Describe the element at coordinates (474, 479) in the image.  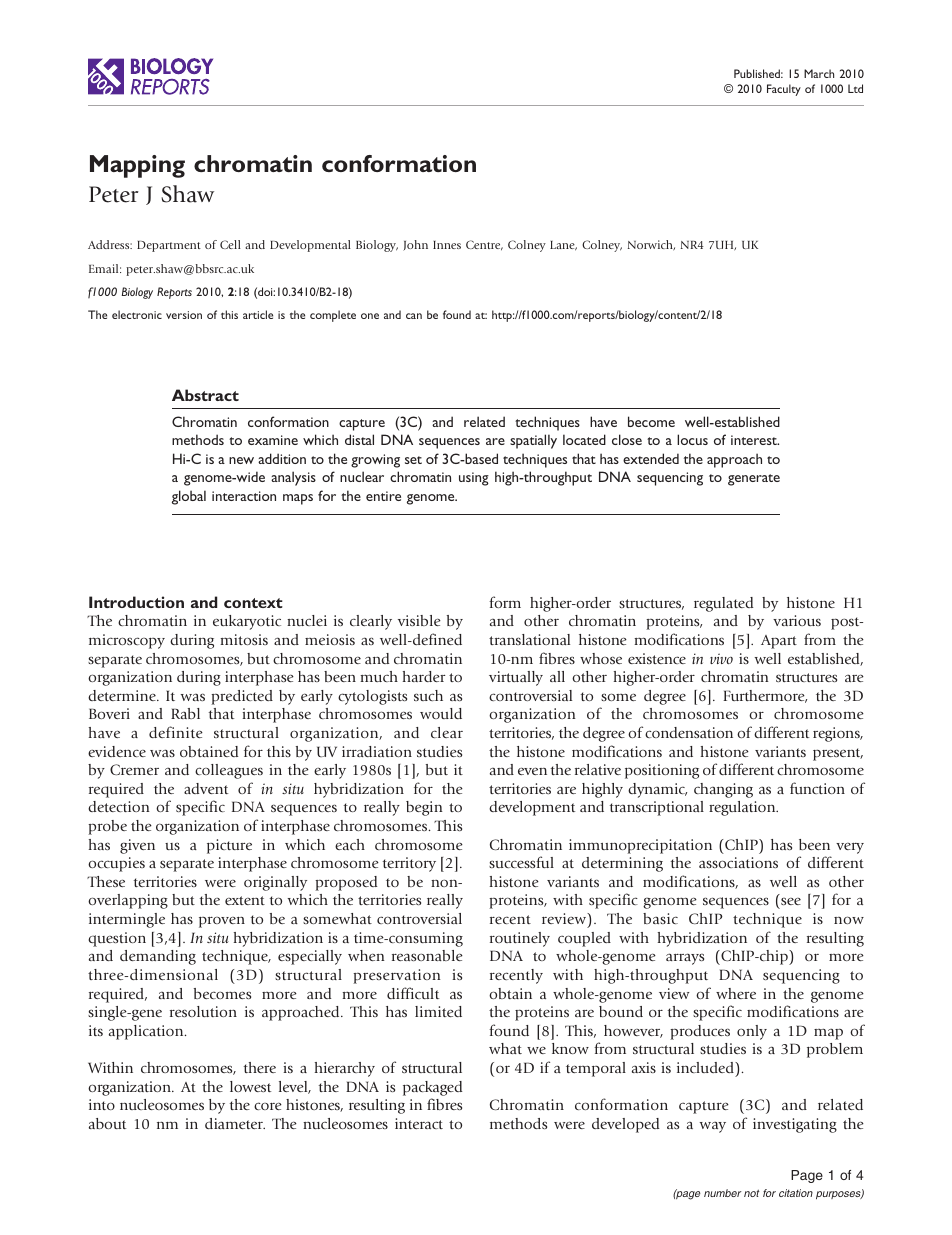
I see `using` at that location.
